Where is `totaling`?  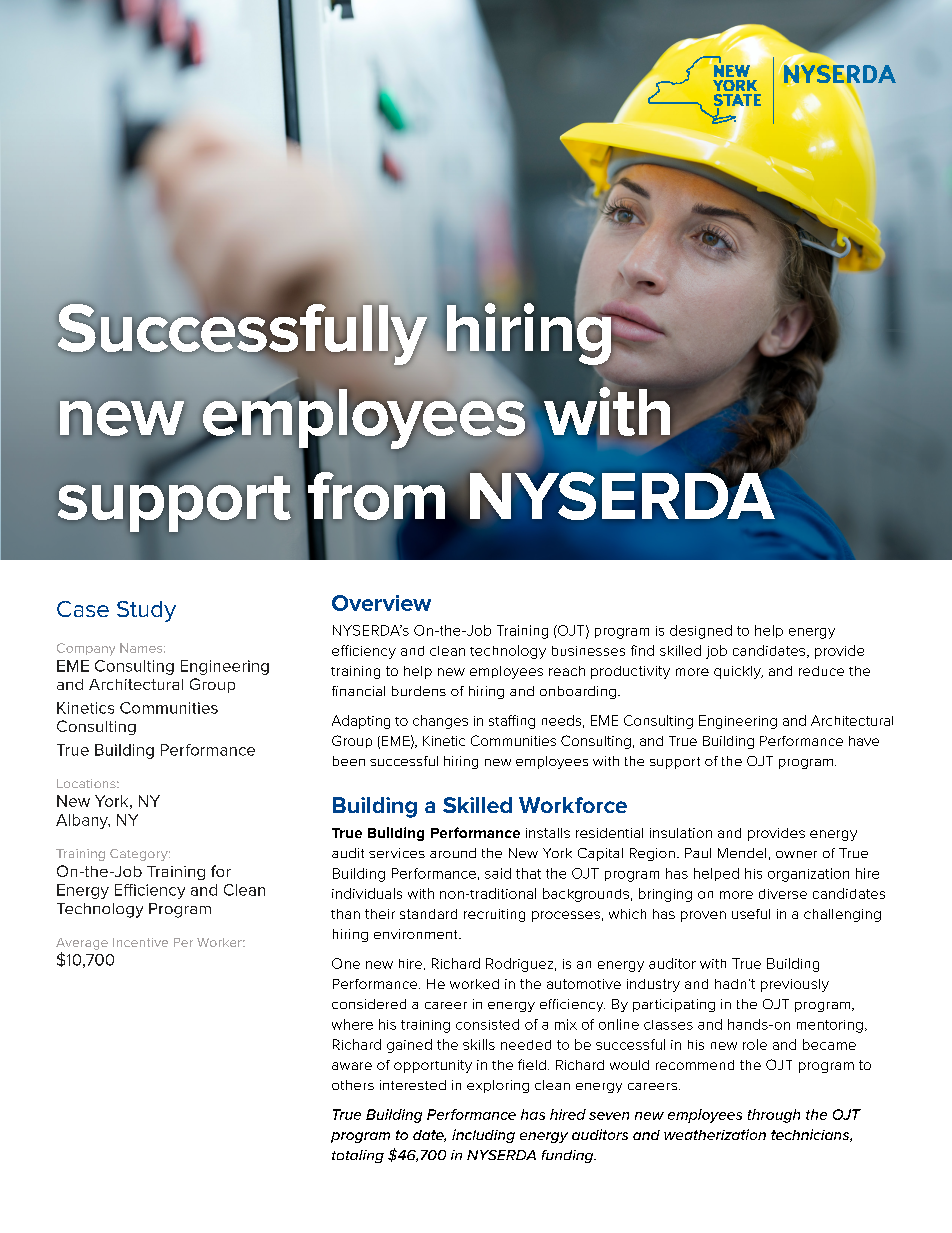
totaling is located at coordinates (358, 1156).
